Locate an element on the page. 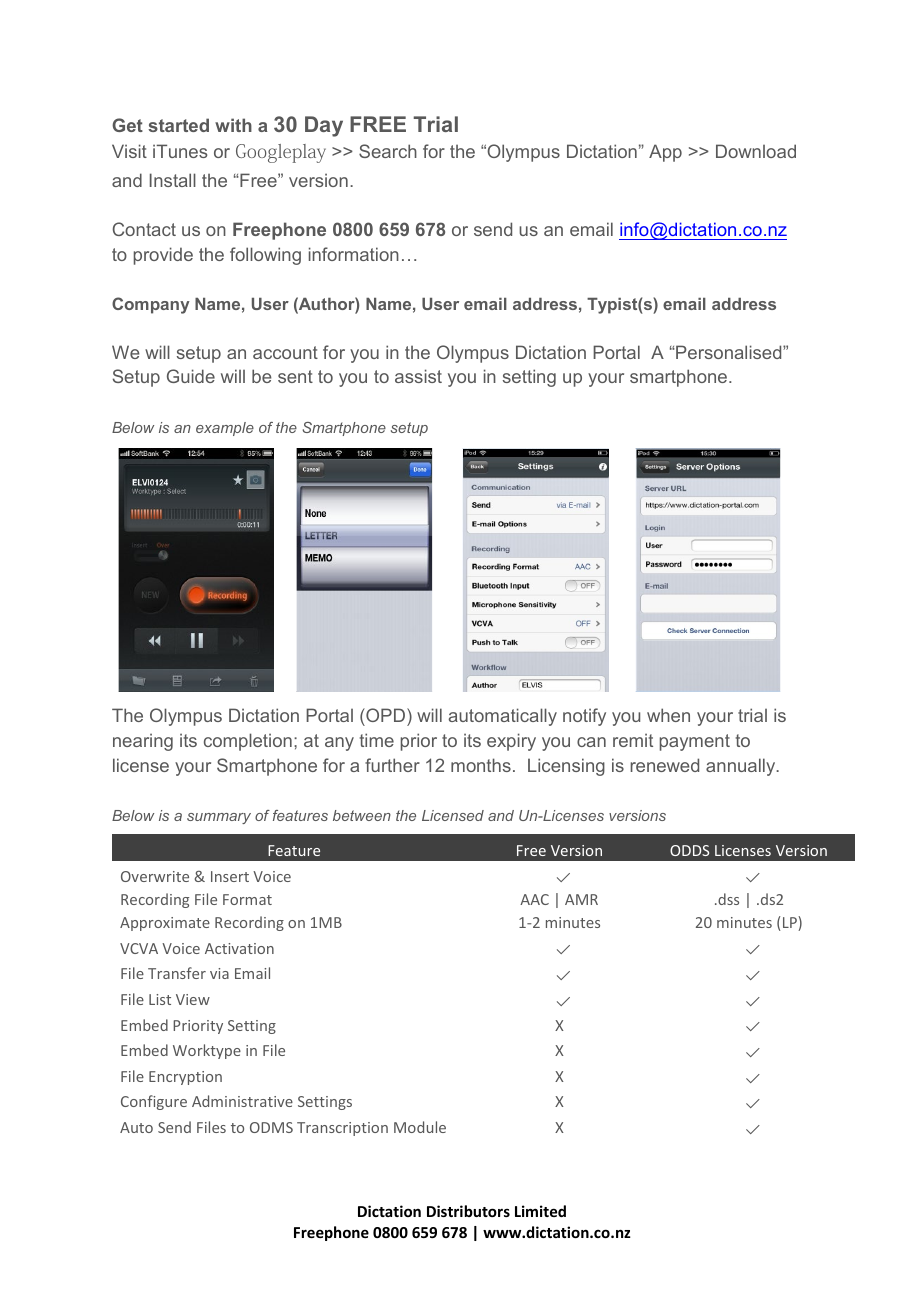  ODDS is located at coordinates (689, 850).
